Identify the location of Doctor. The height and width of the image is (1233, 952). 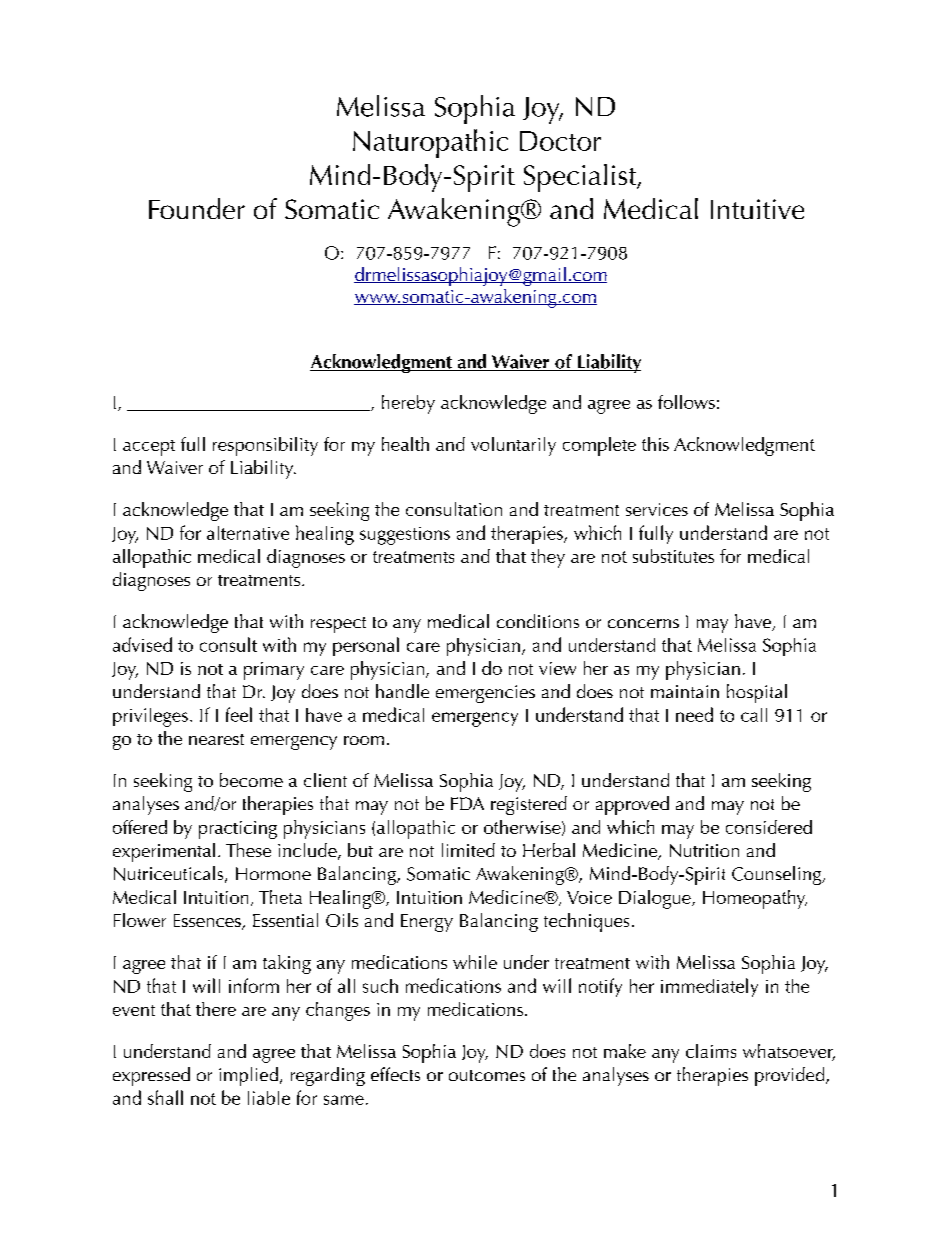
(560, 141).
